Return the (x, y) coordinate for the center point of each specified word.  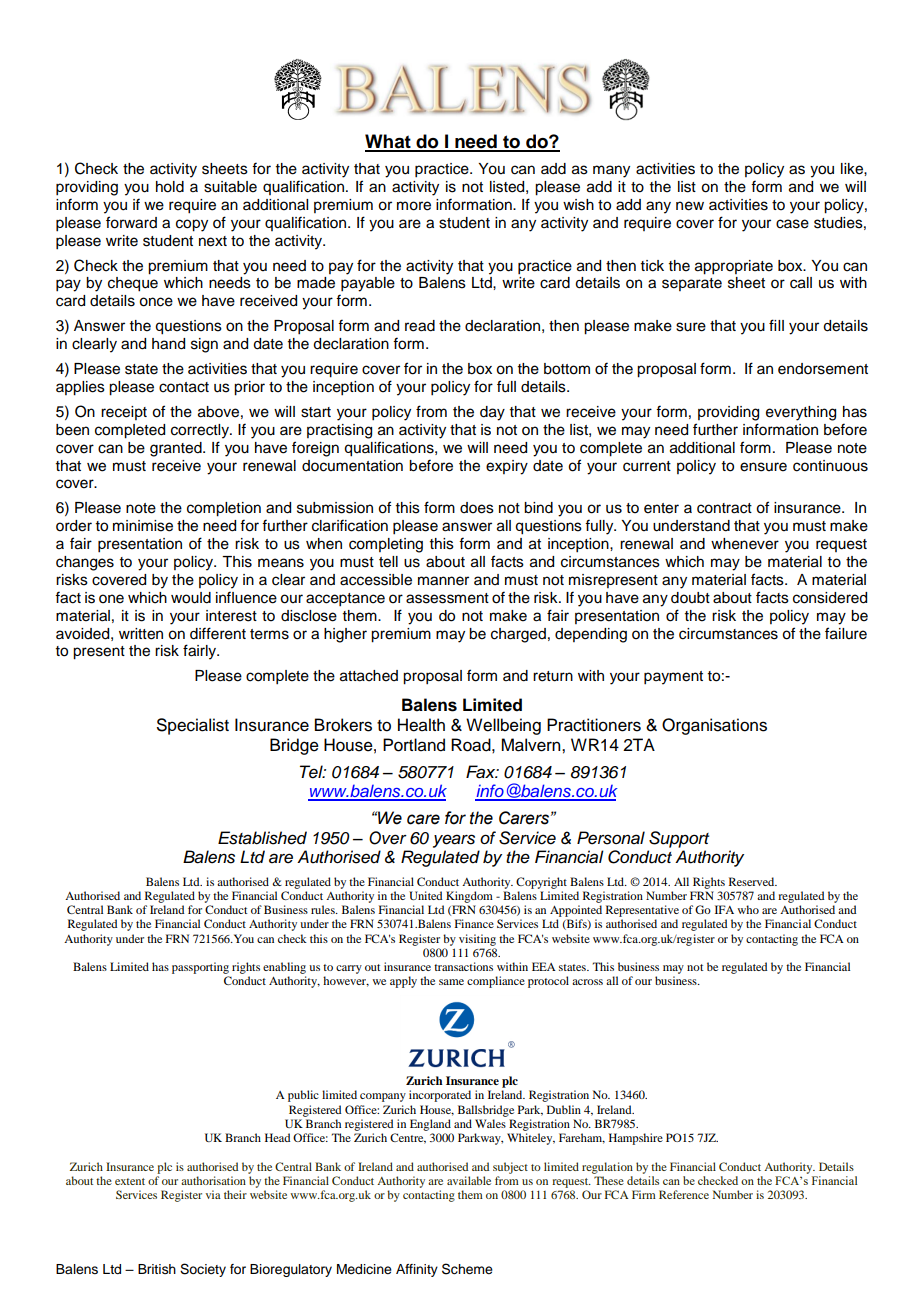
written (141, 634)
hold (170, 187)
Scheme (467, 1269)
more (414, 206)
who (748, 909)
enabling (284, 969)
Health (421, 725)
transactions (463, 966)
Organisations (714, 726)
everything (801, 413)
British (157, 1269)
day (492, 413)
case (792, 224)
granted (177, 449)
